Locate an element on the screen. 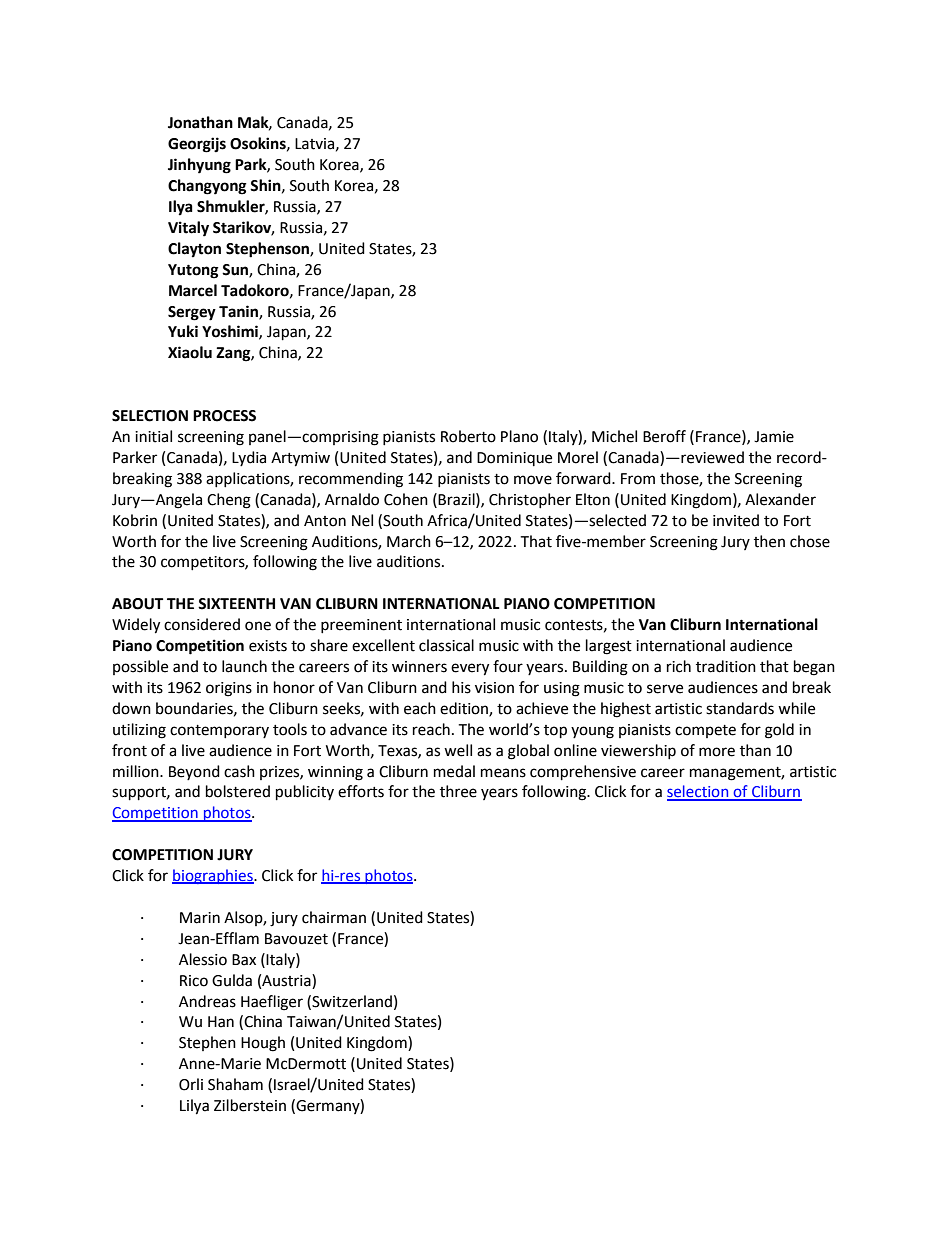  Lydia is located at coordinates (249, 458).
